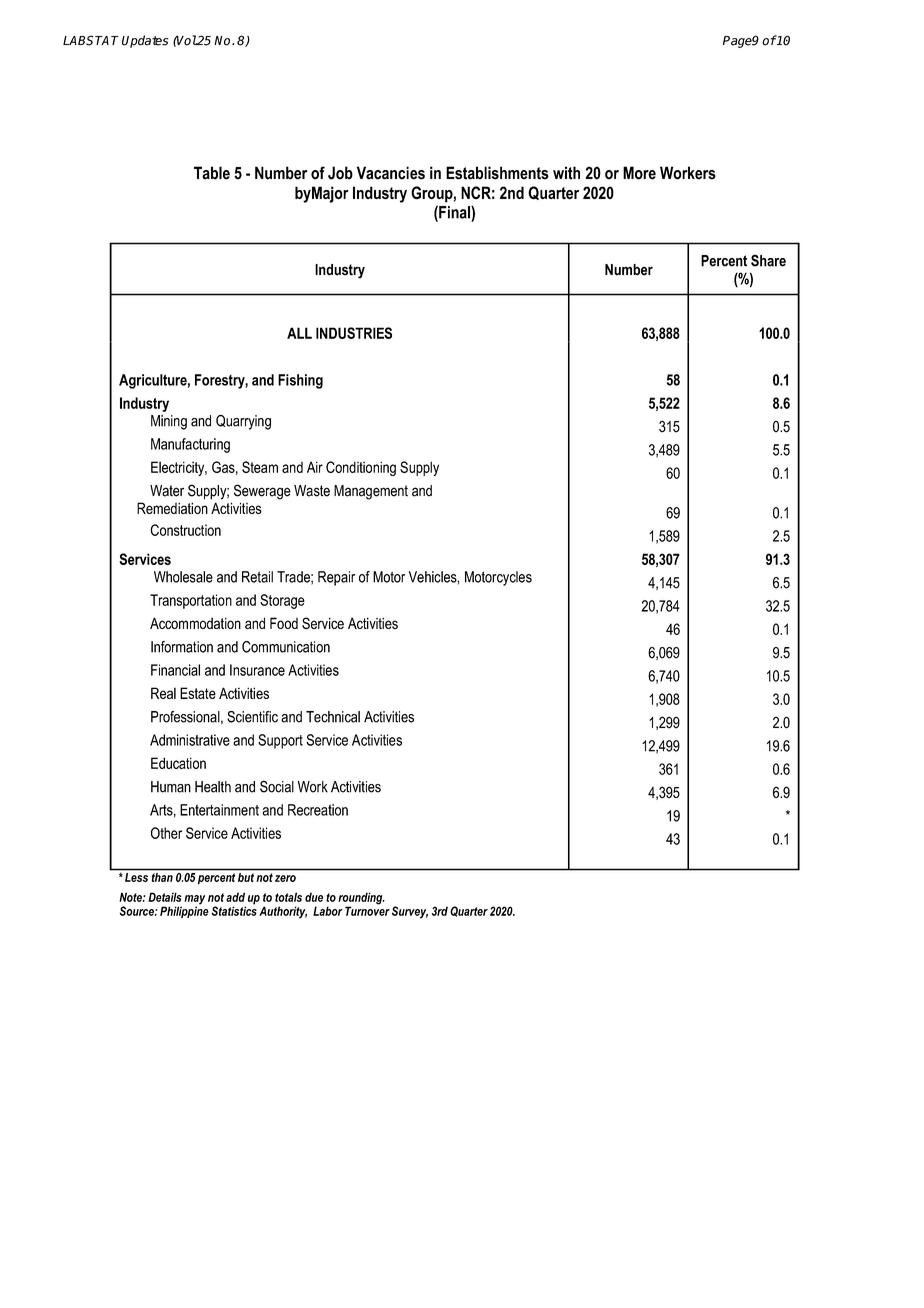 The width and height of the screenshot is (924, 1308). What do you see at coordinates (410, 912) in the screenshot?
I see `Survey` at bounding box center [410, 912].
